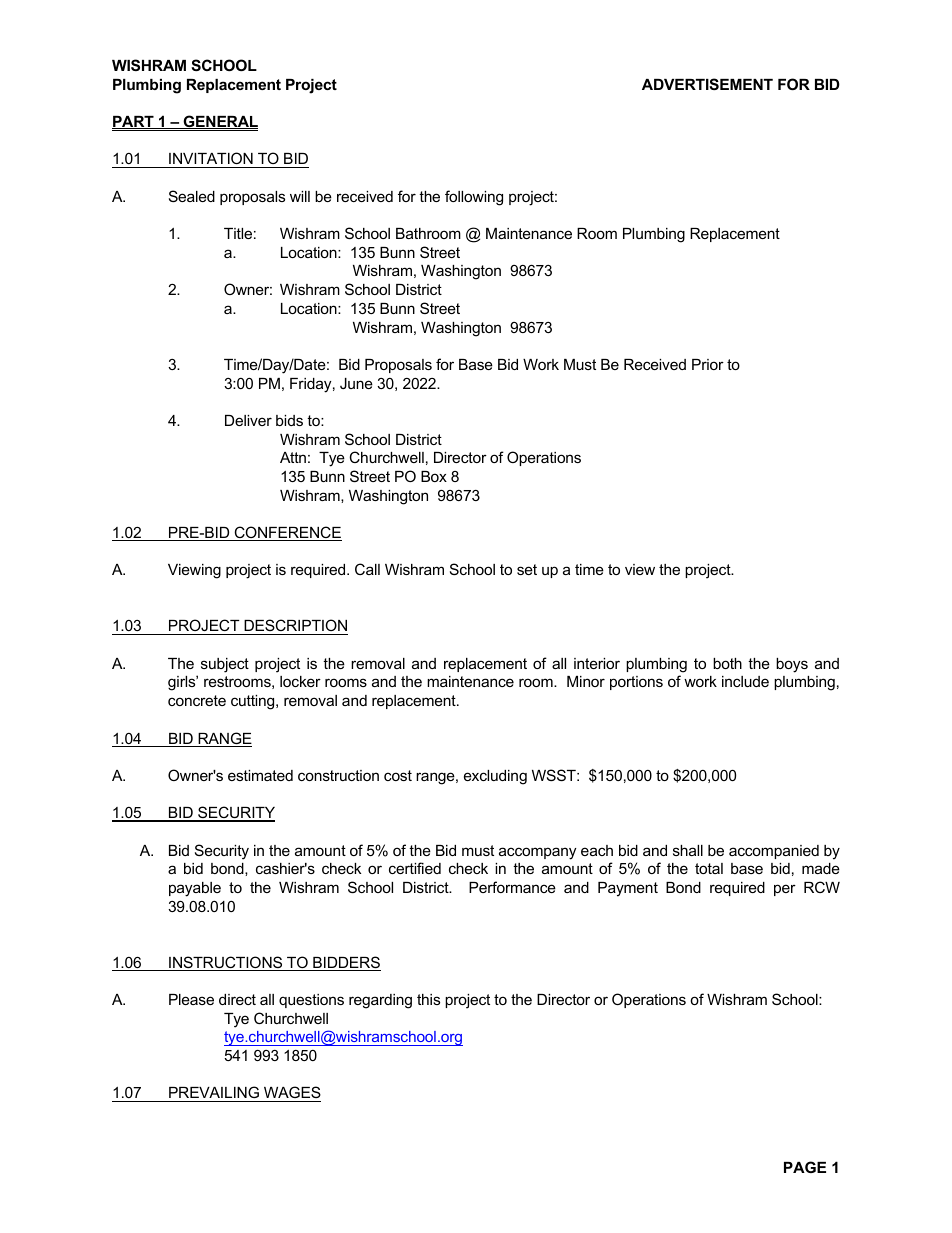  I want to click on GENERAL, so click(219, 122).
